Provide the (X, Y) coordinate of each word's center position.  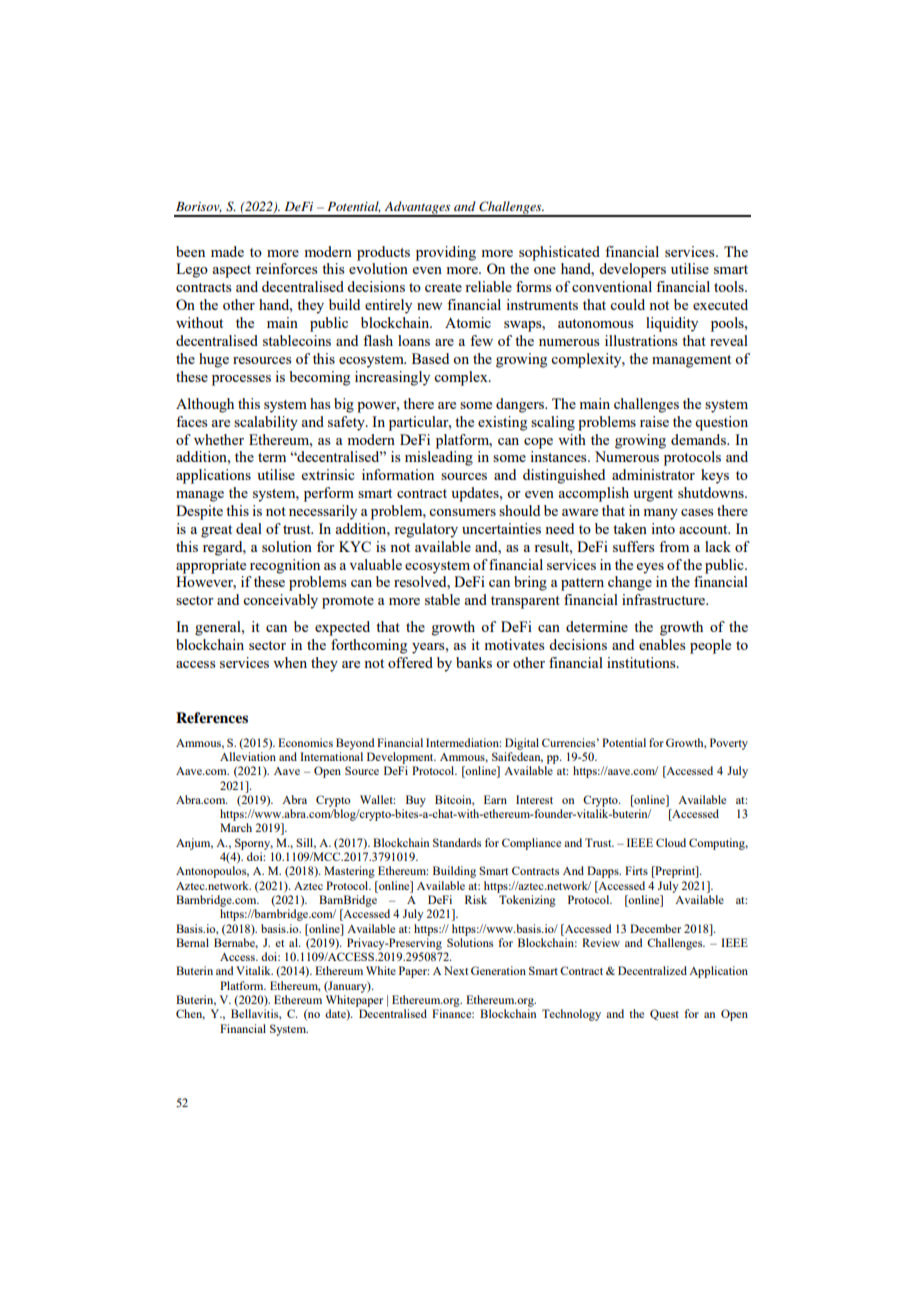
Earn (495, 799)
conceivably (280, 601)
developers (632, 270)
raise (654, 421)
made (227, 251)
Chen (190, 1014)
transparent (525, 602)
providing (446, 253)
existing (502, 423)
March (236, 827)
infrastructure (664, 599)
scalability (266, 423)
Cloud (671, 842)
